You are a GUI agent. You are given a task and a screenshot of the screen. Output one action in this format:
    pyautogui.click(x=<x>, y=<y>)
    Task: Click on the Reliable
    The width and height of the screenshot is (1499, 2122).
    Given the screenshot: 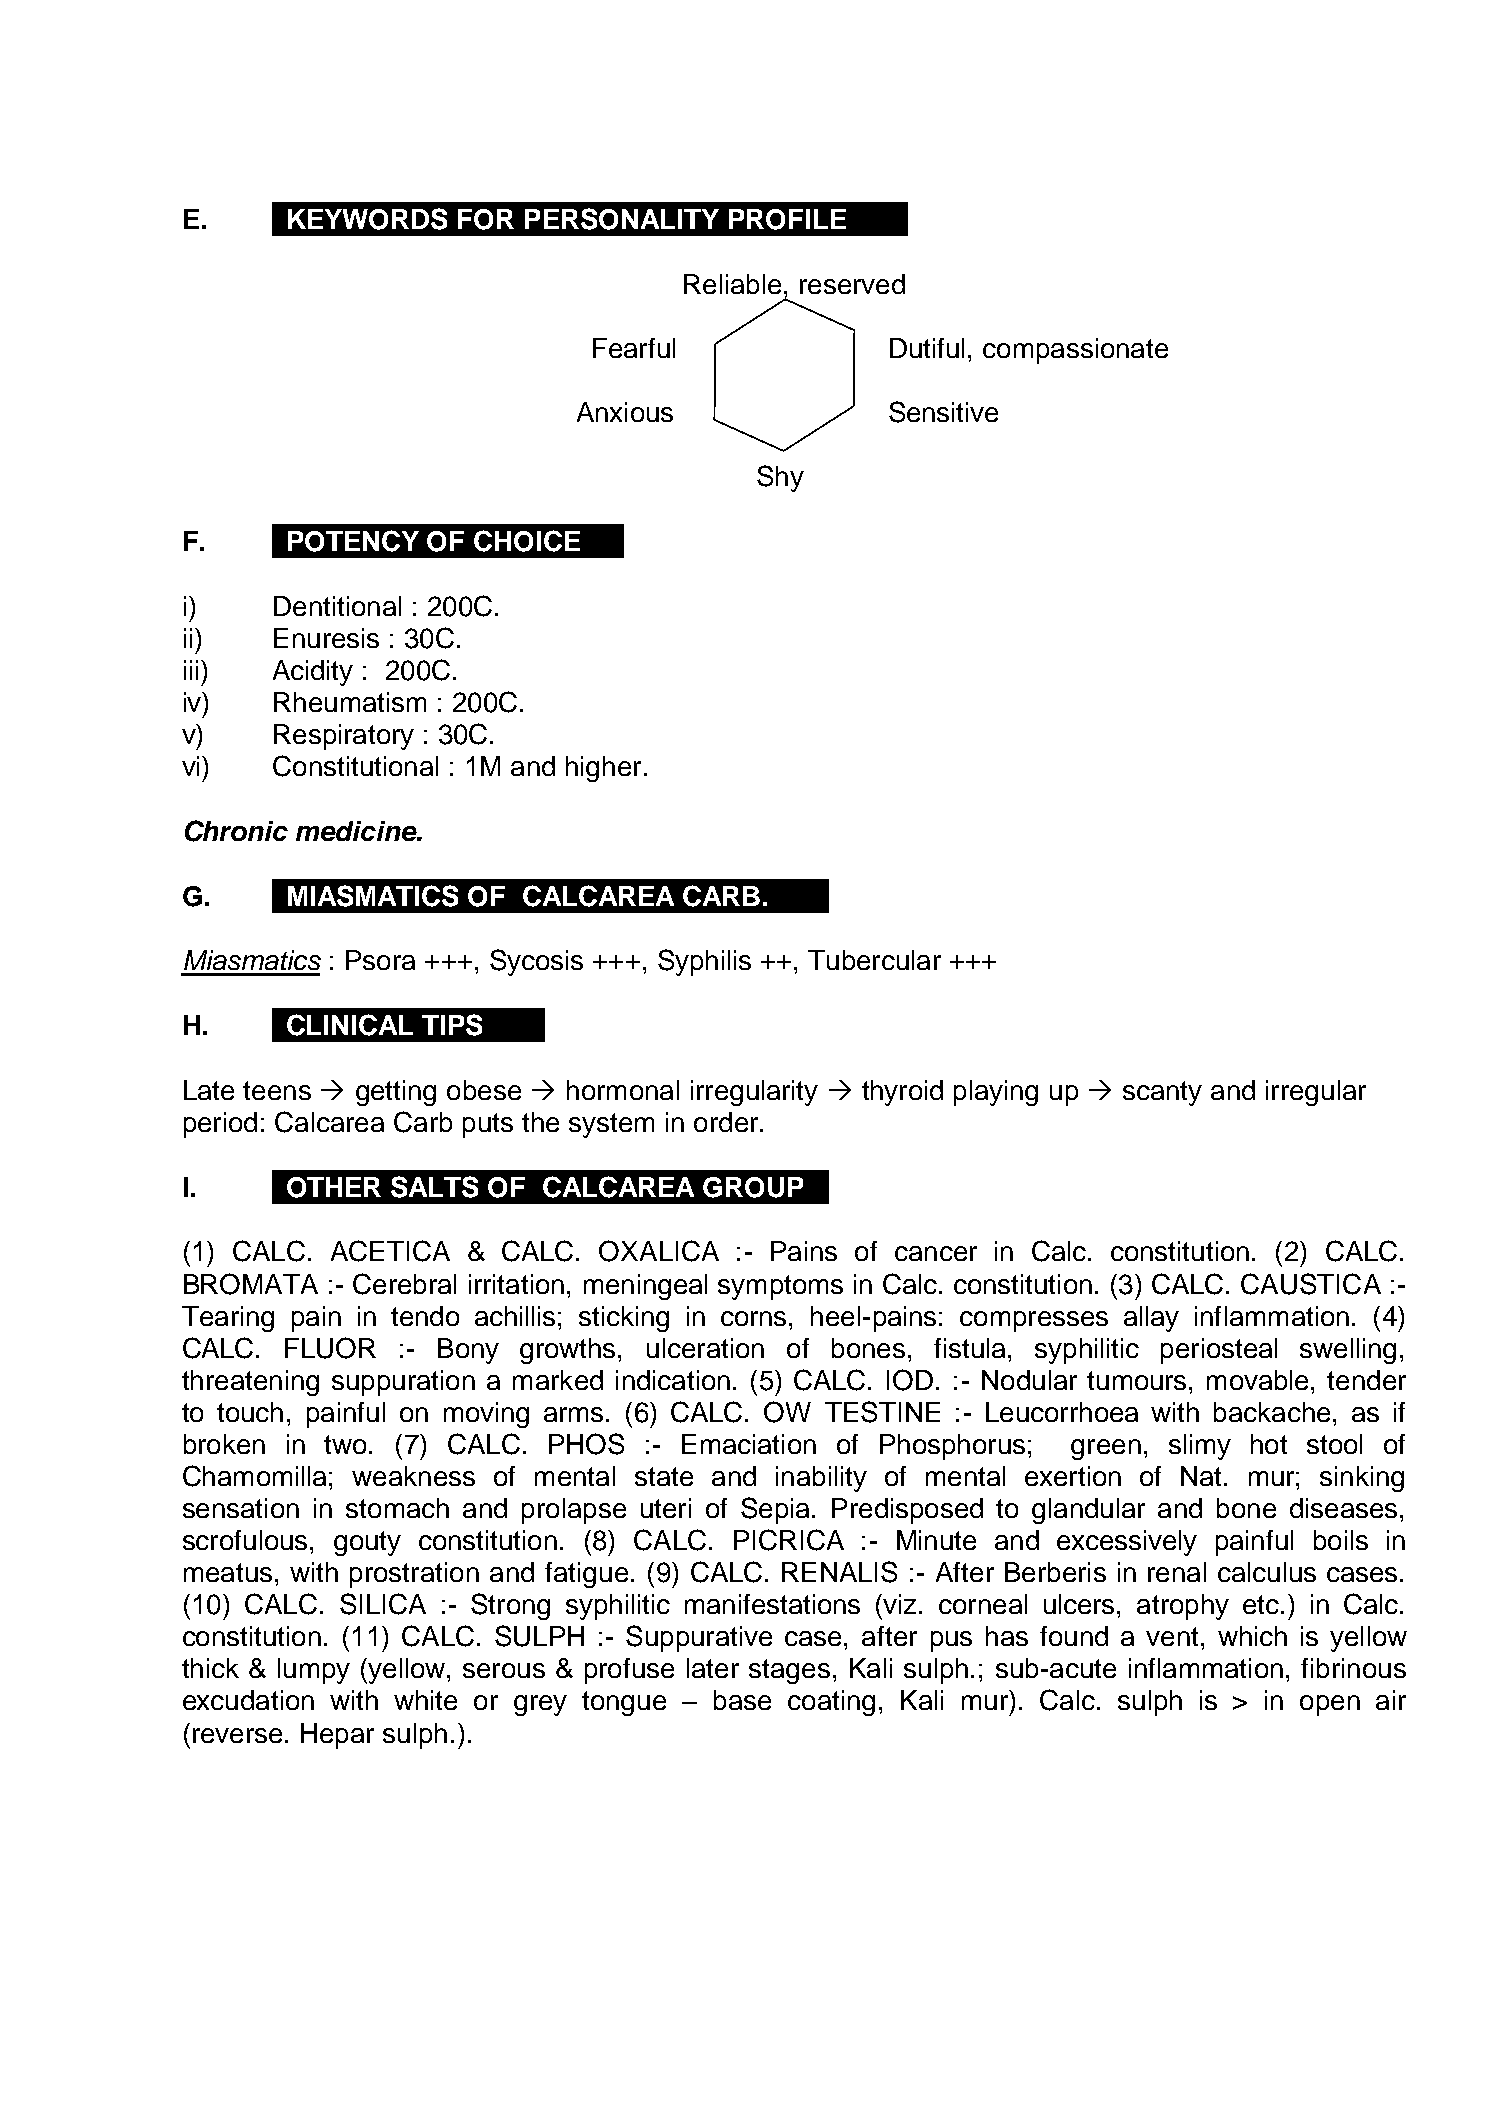 What is the action you would take?
    pyautogui.click(x=732, y=284)
